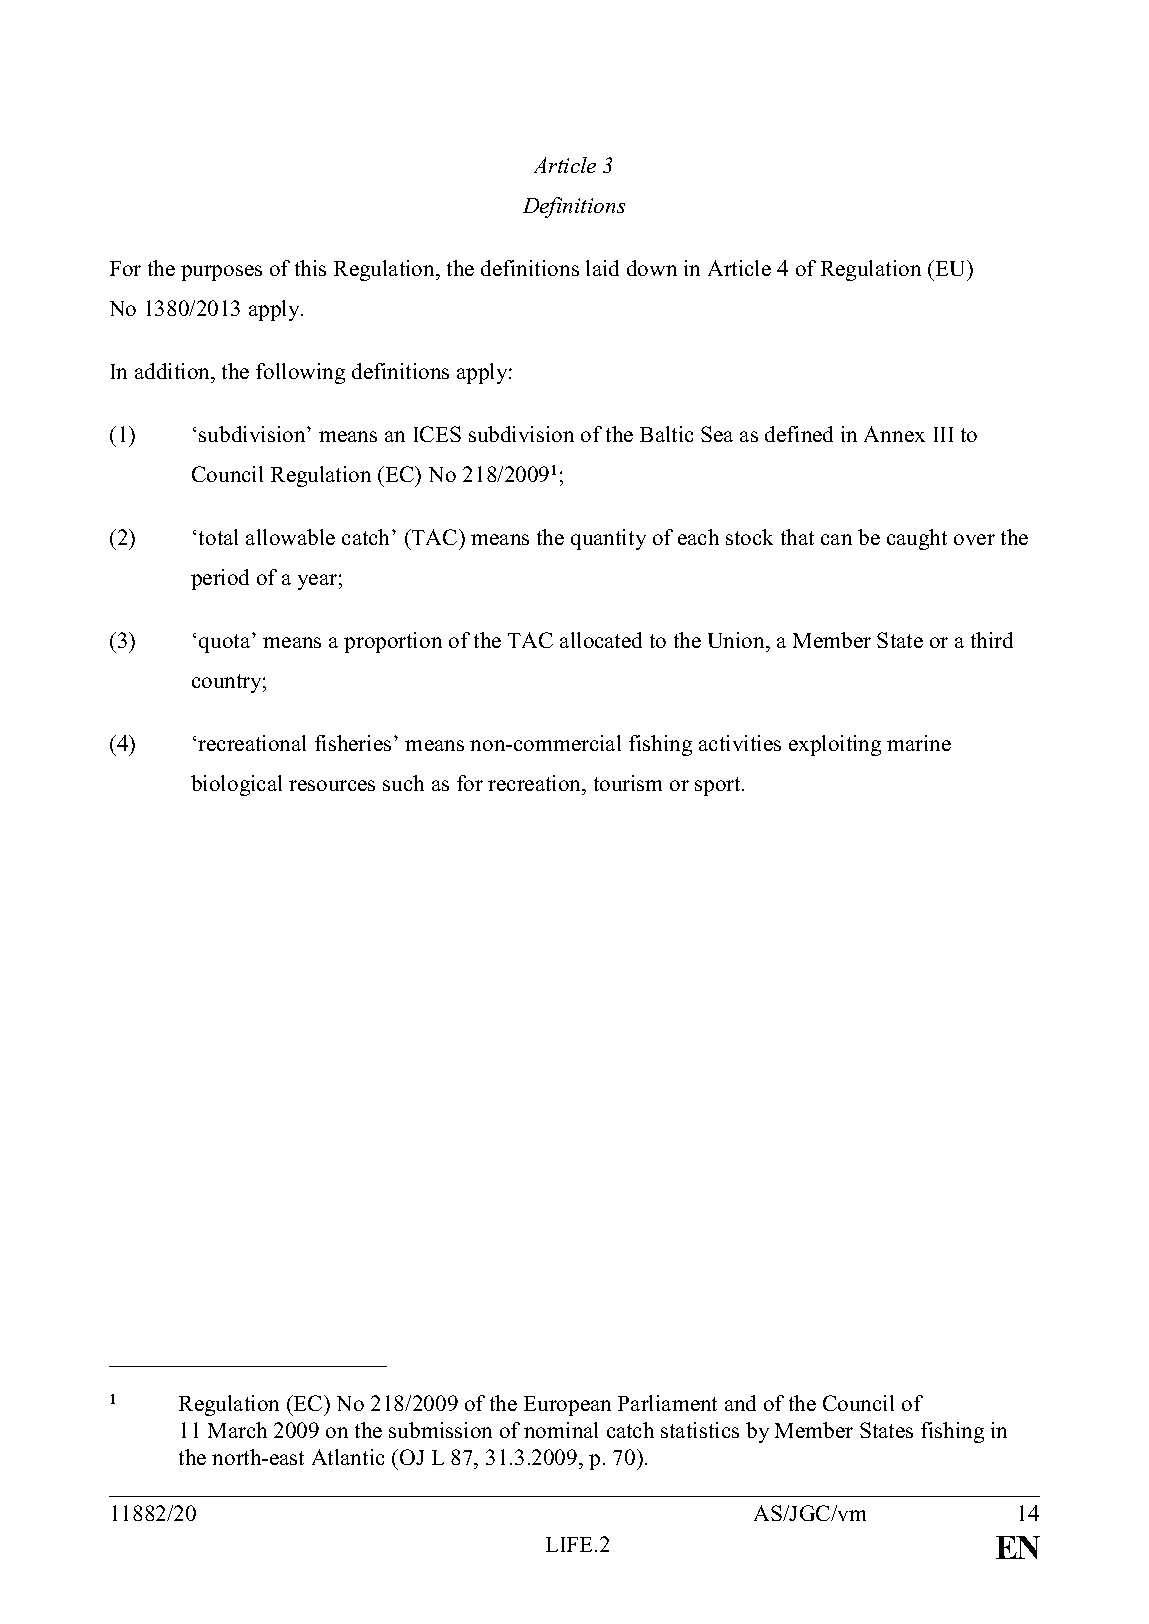 Image resolution: width=1149 pixels, height=1624 pixels. Describe the element at coordinates (740, 1403) in the screenshot. I see `and` at that location.
